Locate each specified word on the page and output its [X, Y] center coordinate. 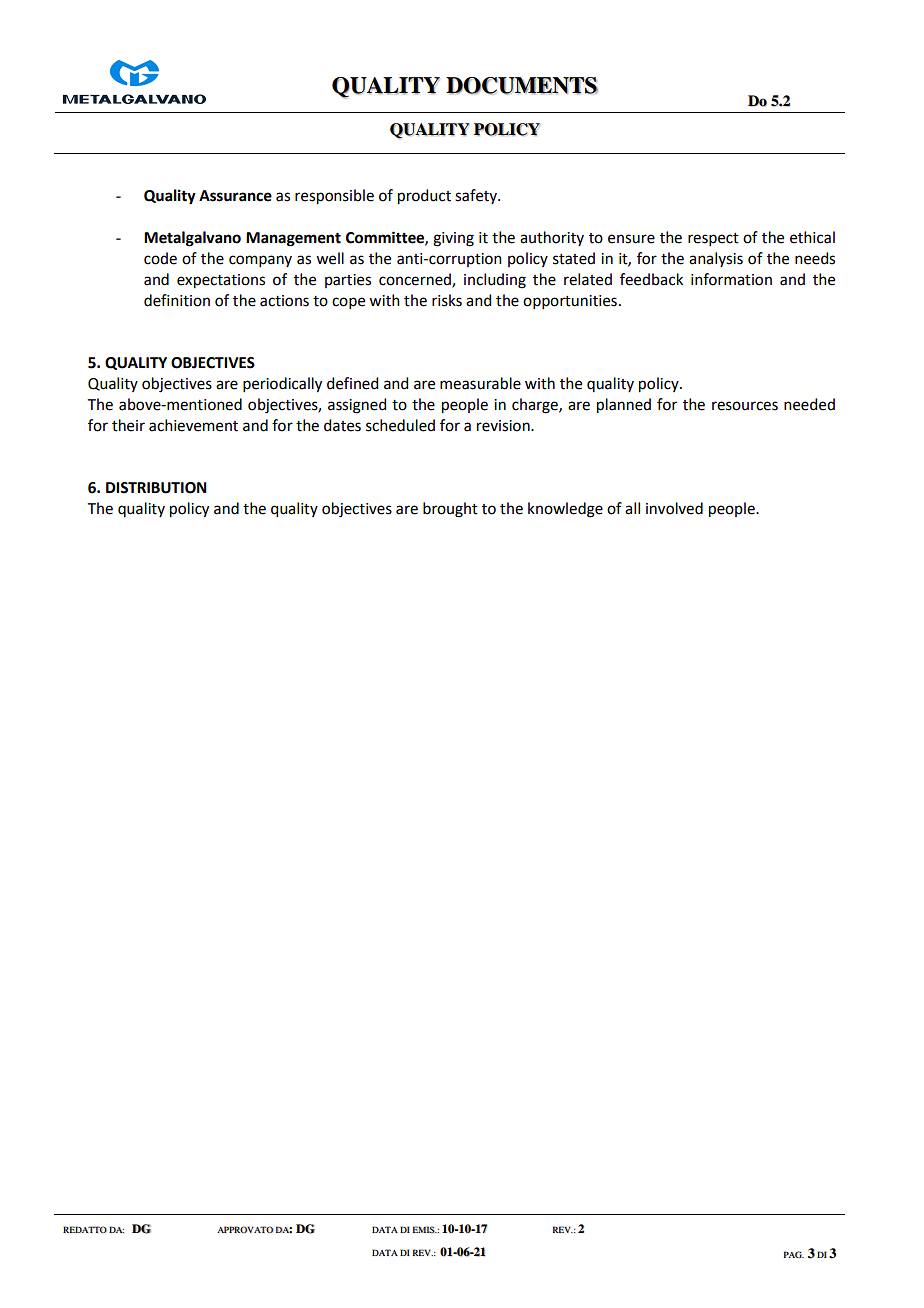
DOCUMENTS [522, 86]
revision [504, 426]
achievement [193, 425]
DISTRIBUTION [156, 488]
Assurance [235, 196]
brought [450, 510]
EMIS [424, 1229]
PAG [794, 1254]
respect [713, 239]
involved [674, 508]
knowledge [565, 510]
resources [745, 406]
